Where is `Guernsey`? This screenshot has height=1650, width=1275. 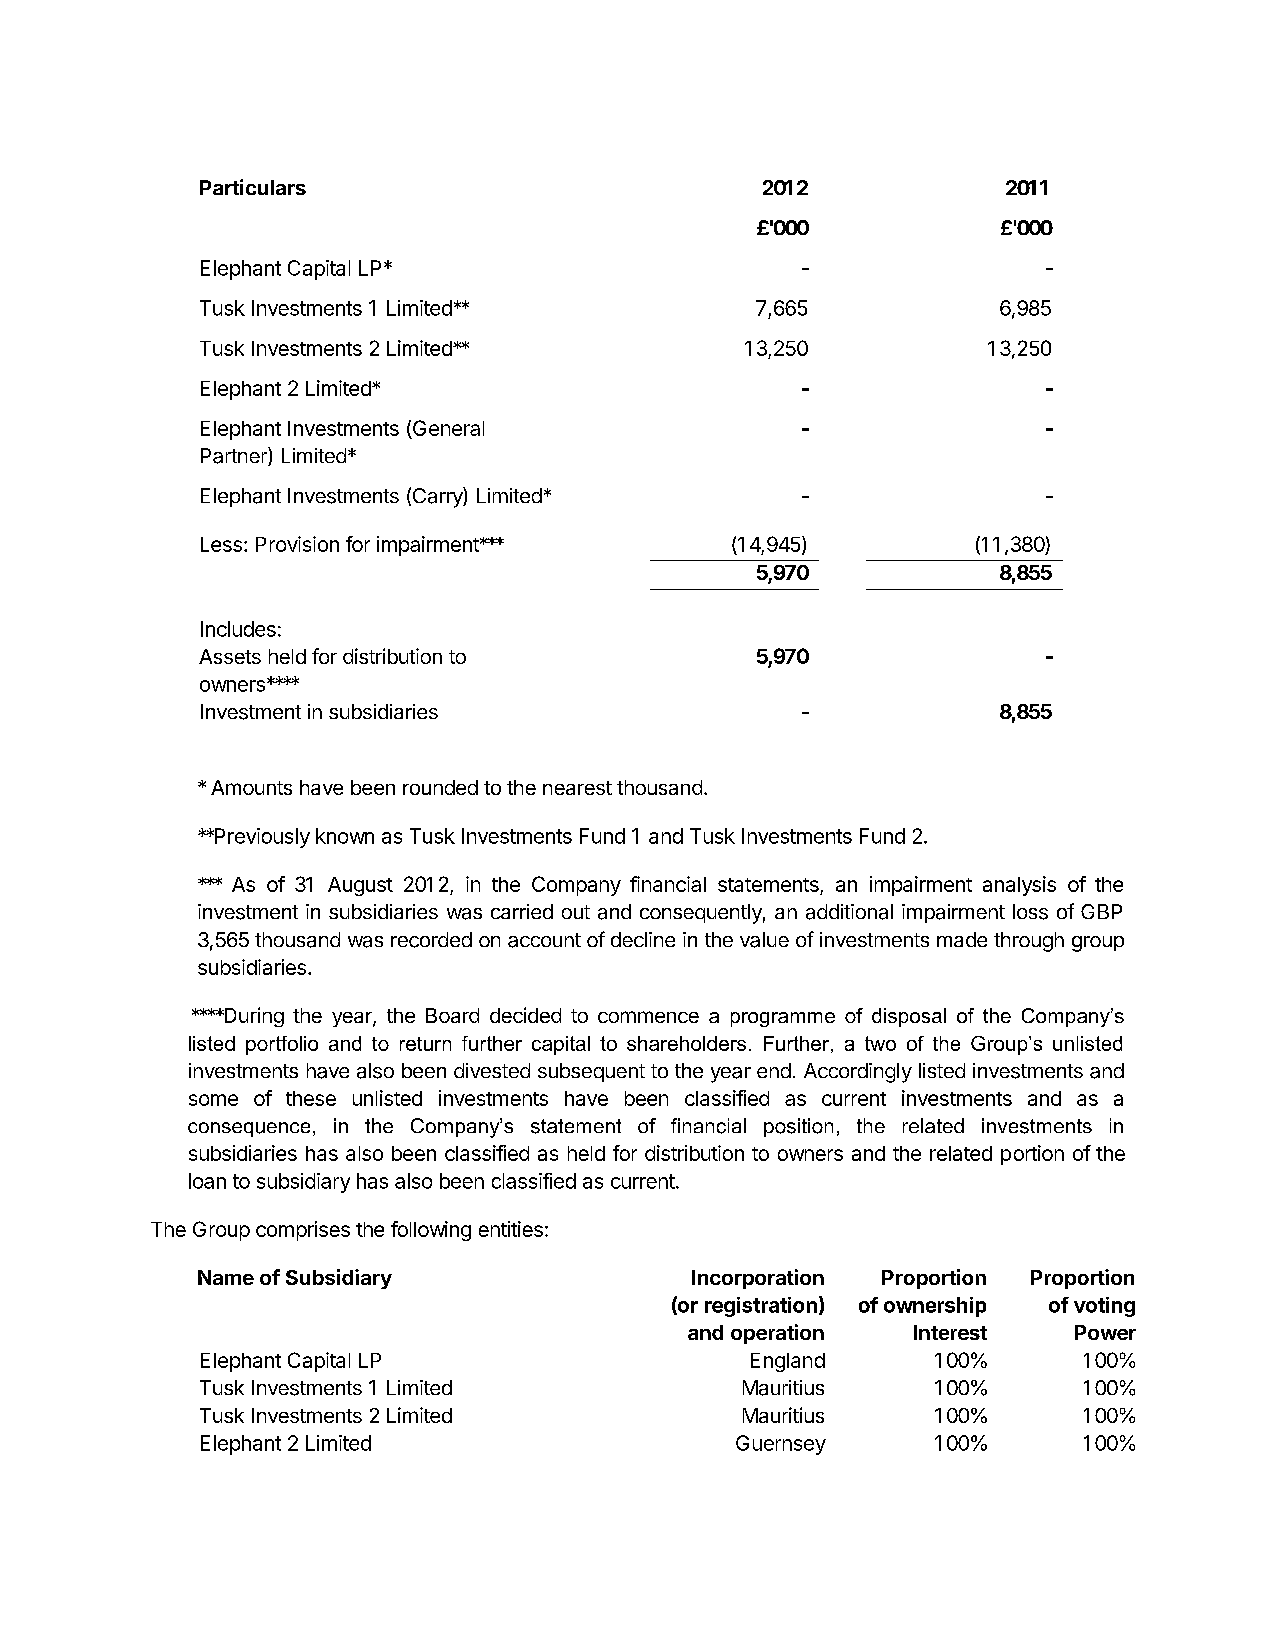
Guernsey is located at coordinates (781, 1445).
